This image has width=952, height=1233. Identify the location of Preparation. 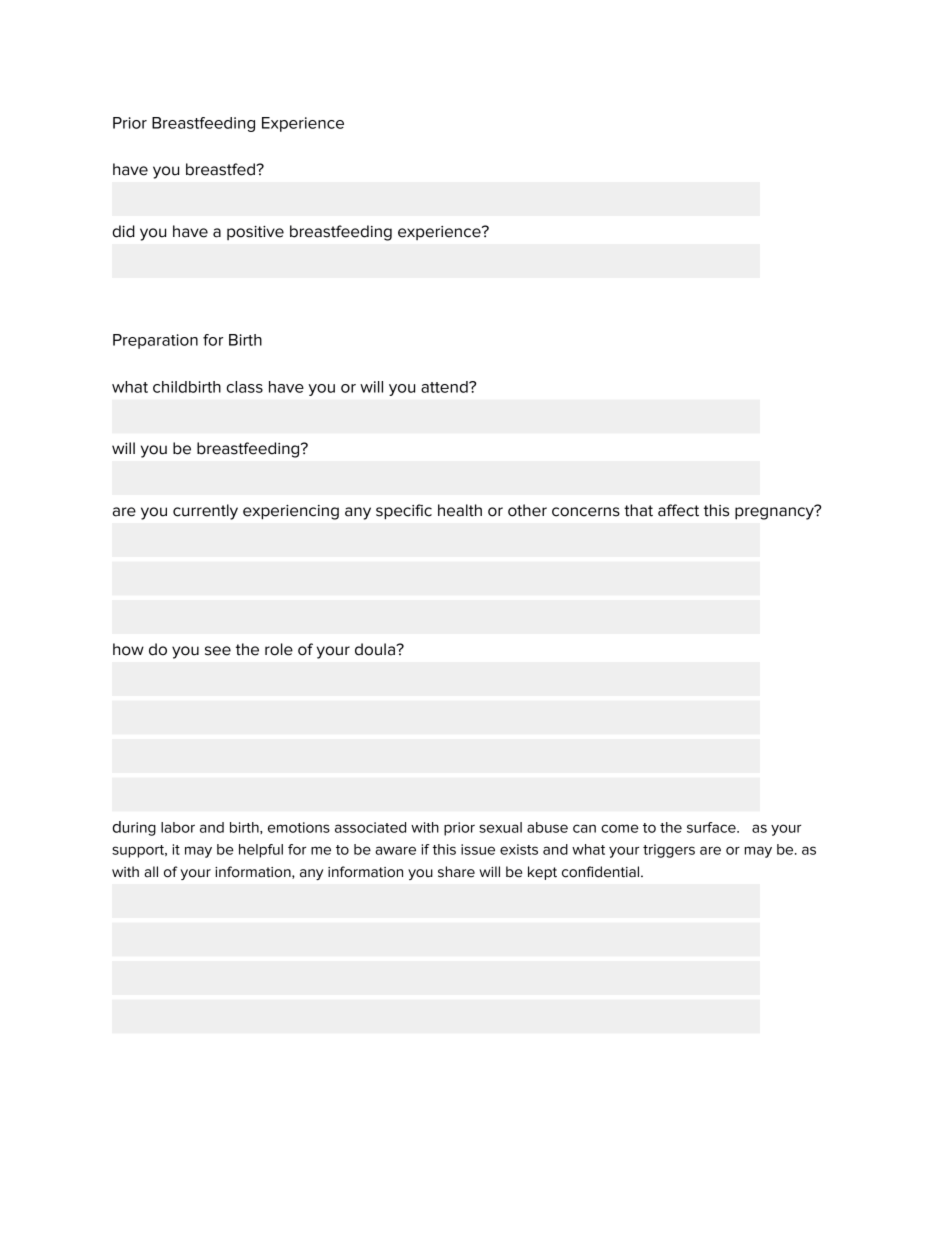
(155, 341).
